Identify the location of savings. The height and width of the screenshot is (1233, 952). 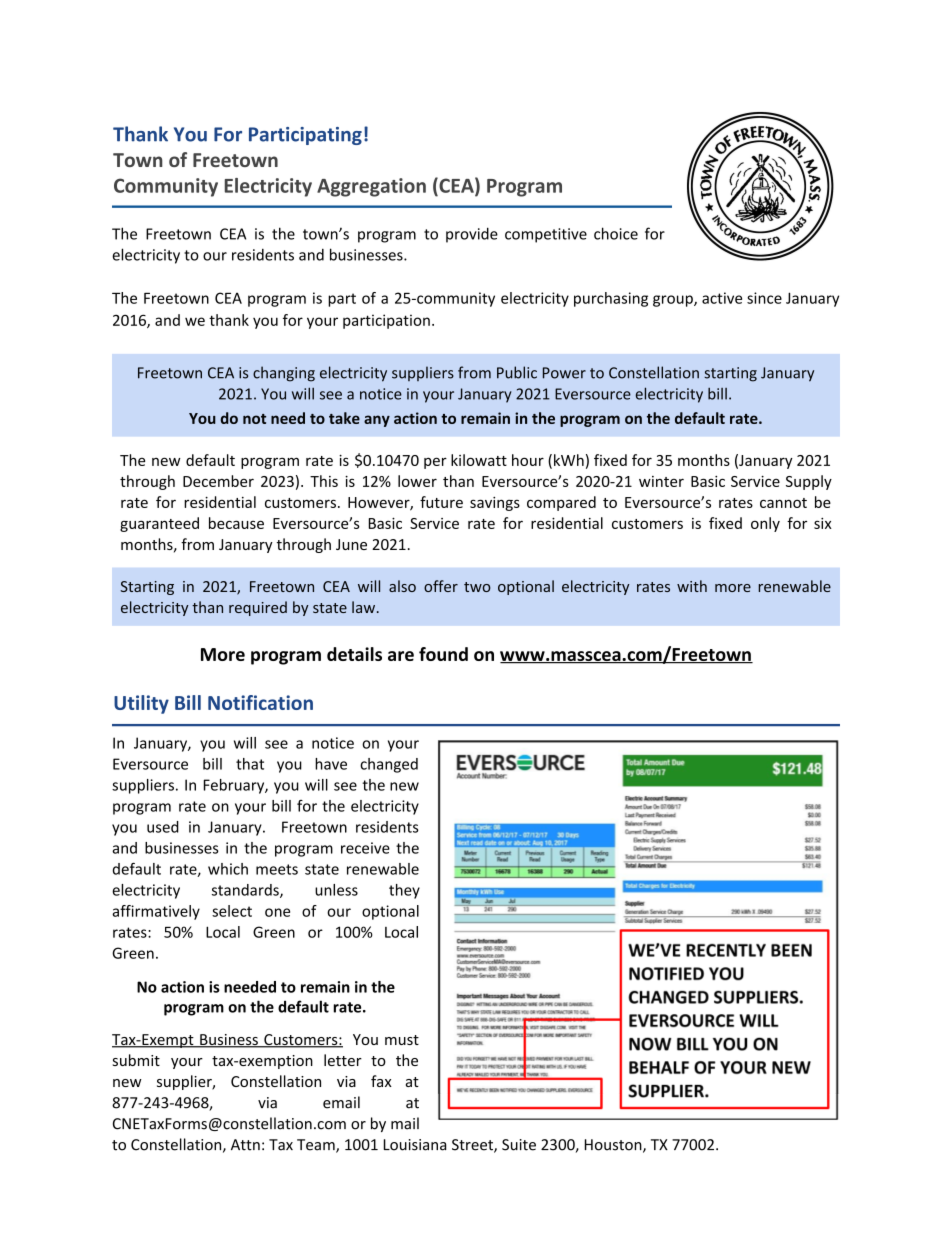
(495, 504).
